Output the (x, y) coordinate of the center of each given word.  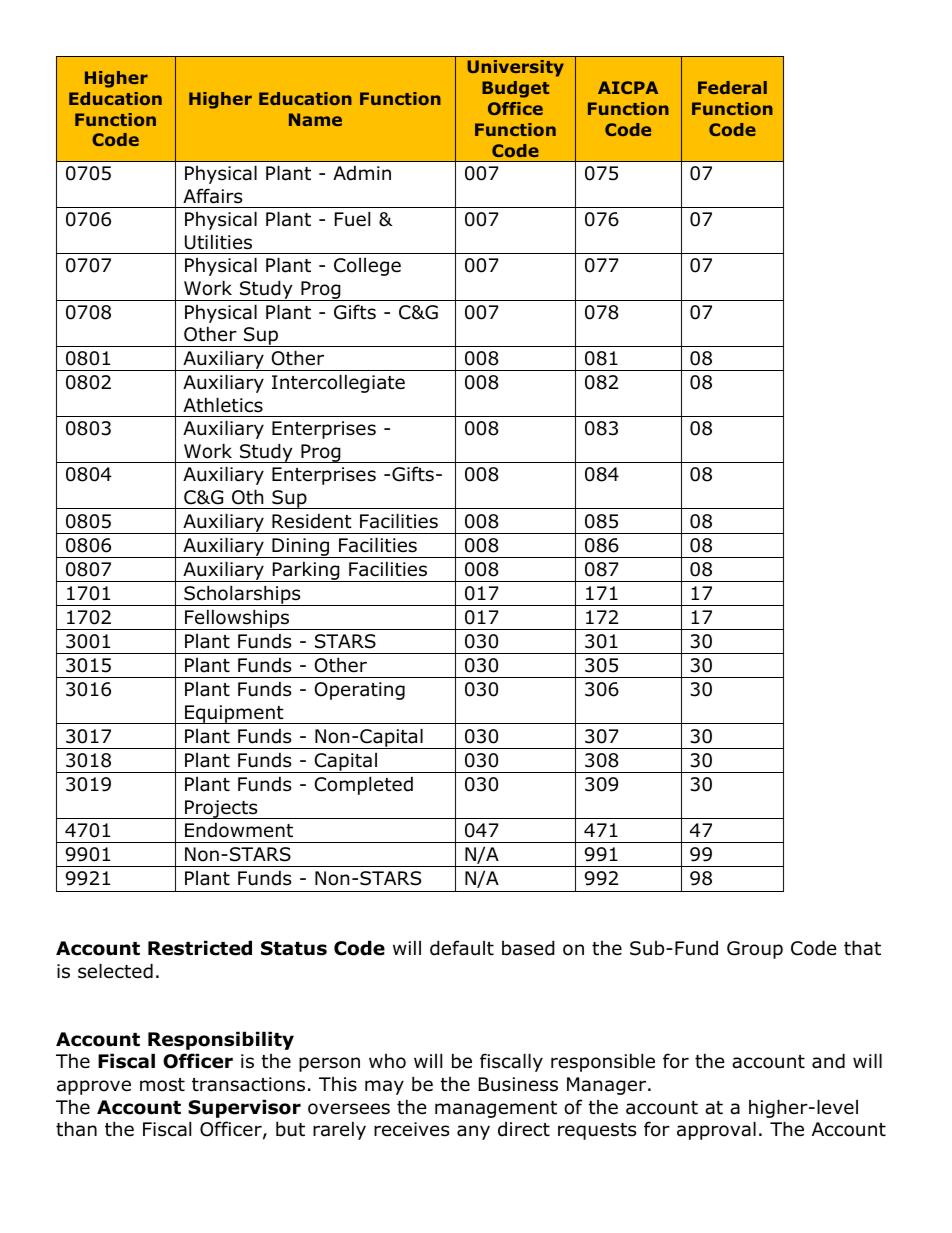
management (496, 1109)
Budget (515, 89)
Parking (306, 571)
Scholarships (242, 595)
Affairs (212, 196)
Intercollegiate (338, 383)
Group (755, 950)
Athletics (223, 405)
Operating (360, 691)
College (367, 267)
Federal (732, 87)
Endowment (239, 830)
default (462, 948)
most (162, 1085)
